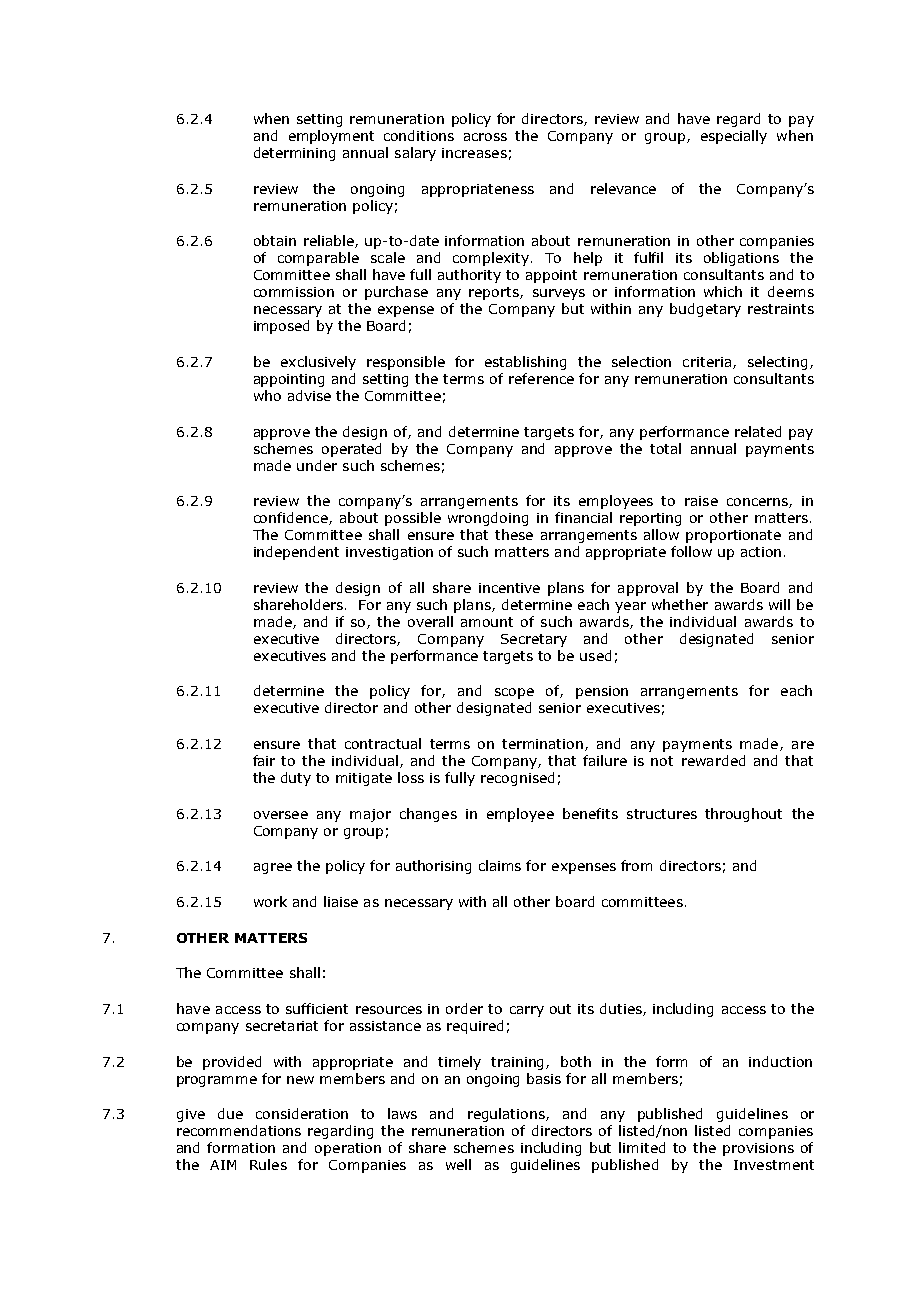  What do you see at coordinates (500, 865) in the screenshot?
I see `claims` at bounding box center [500, 865].
